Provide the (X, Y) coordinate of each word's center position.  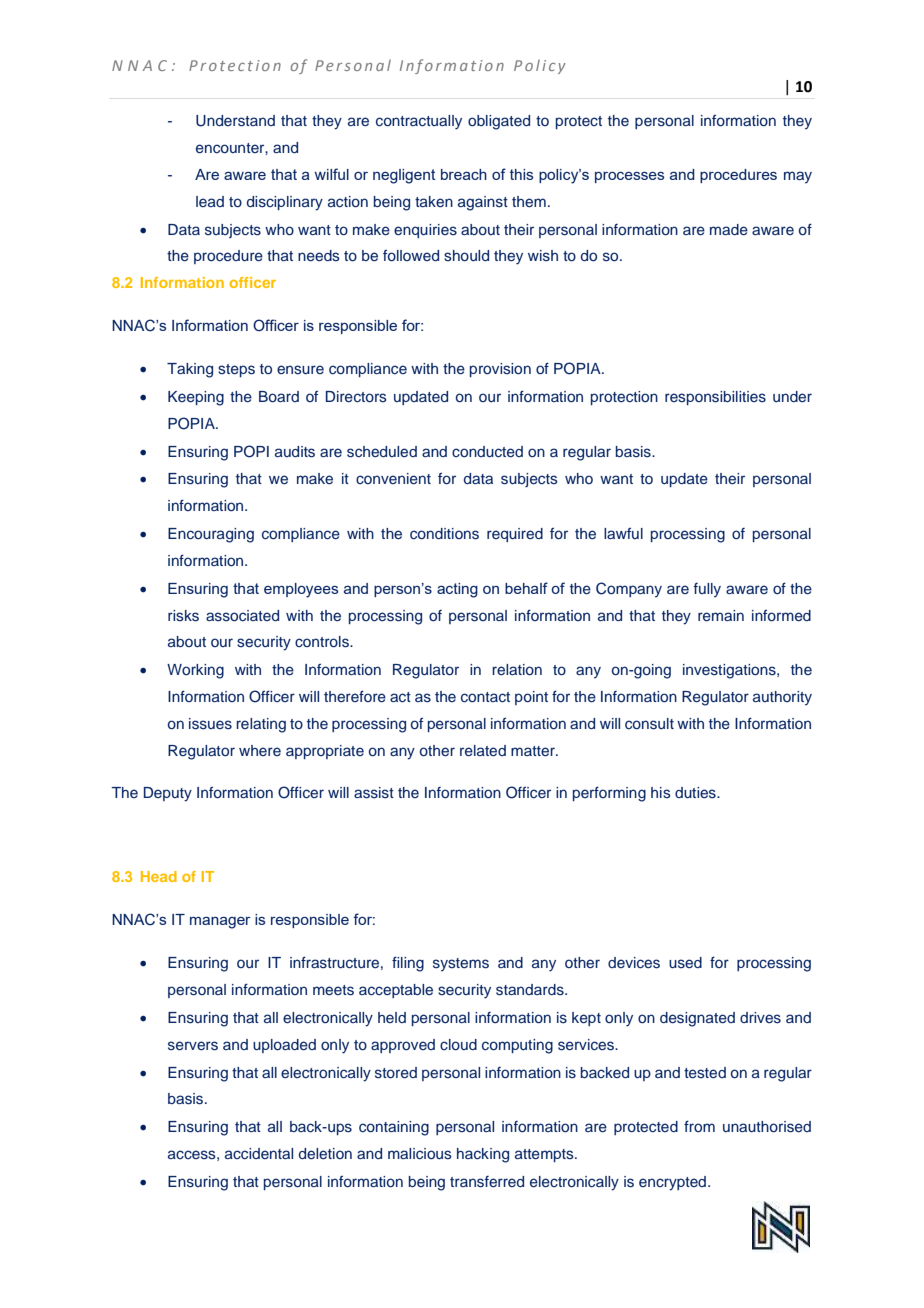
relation (517, 669)
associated (242, 616)
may (798, 177)
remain (721, 615)
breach (464, 174)
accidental (259, 1153)
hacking (483, 1155)
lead (210, 201)
